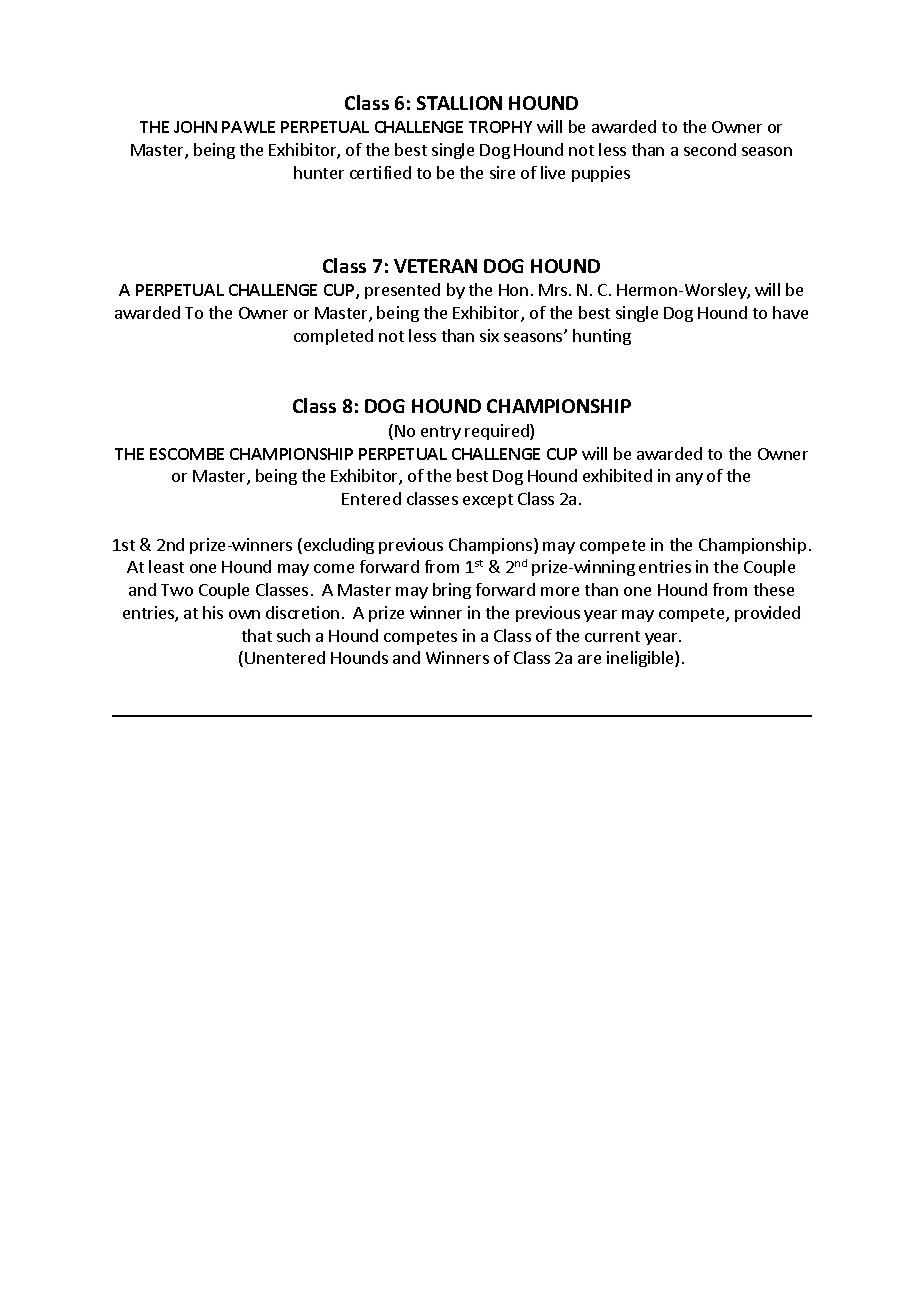  Describe the element at coordinates (488, 501) in the screenshot. I see `except` at that location.
